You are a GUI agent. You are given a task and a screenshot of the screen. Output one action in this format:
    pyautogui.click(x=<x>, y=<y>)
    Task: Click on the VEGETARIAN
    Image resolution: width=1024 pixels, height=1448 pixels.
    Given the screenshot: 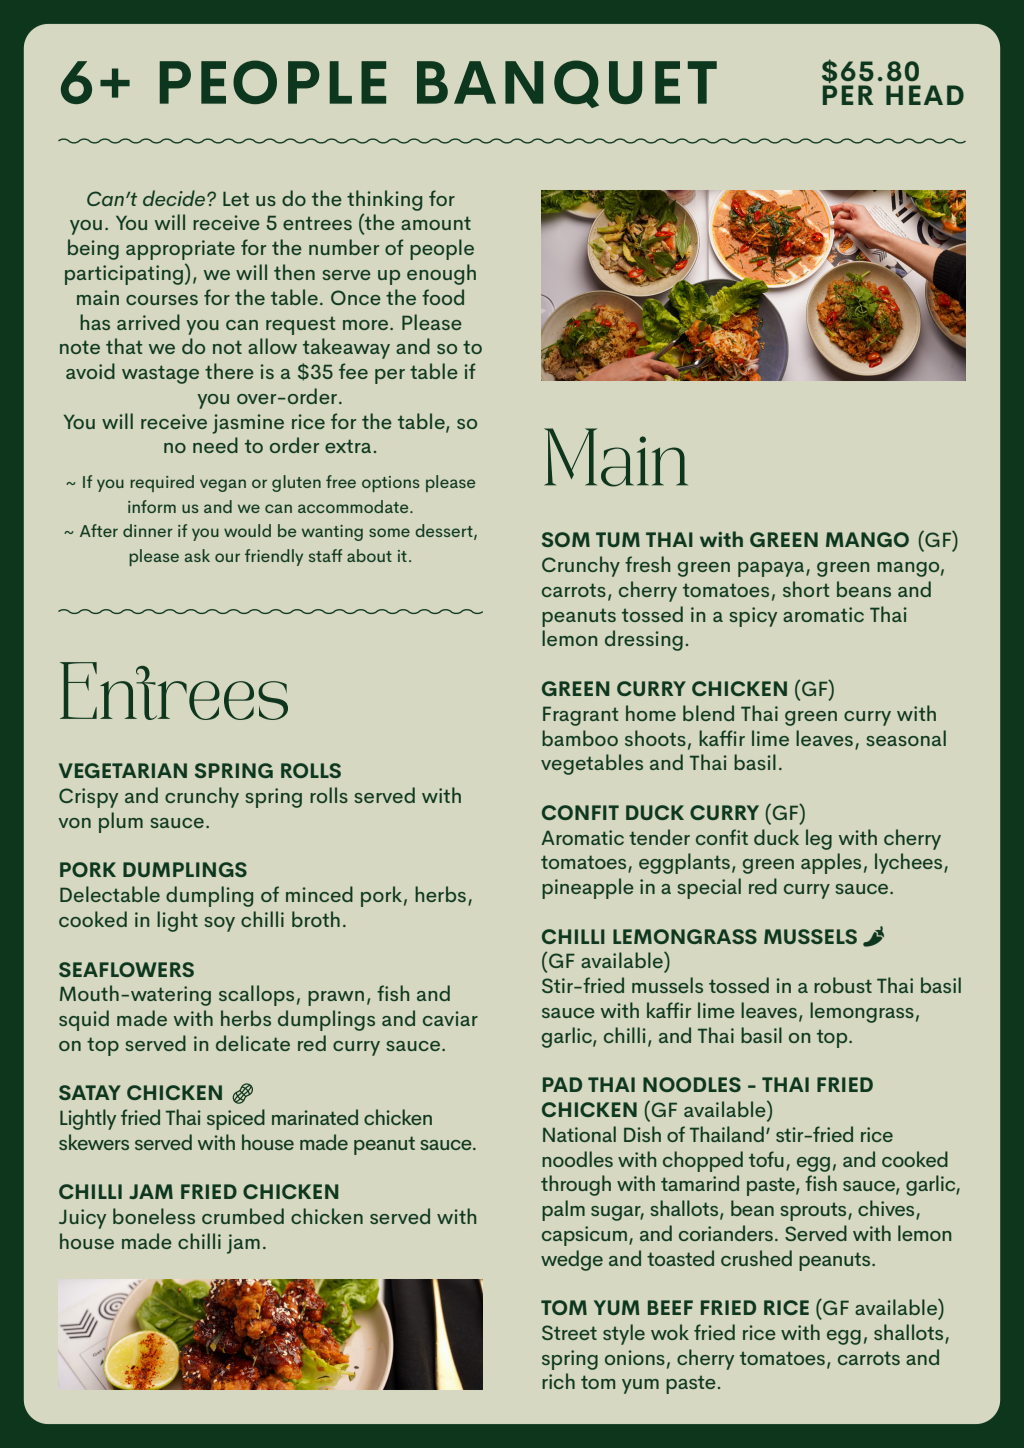 What is the action you would take?
    pyautogui.click(x=123, y=770)
